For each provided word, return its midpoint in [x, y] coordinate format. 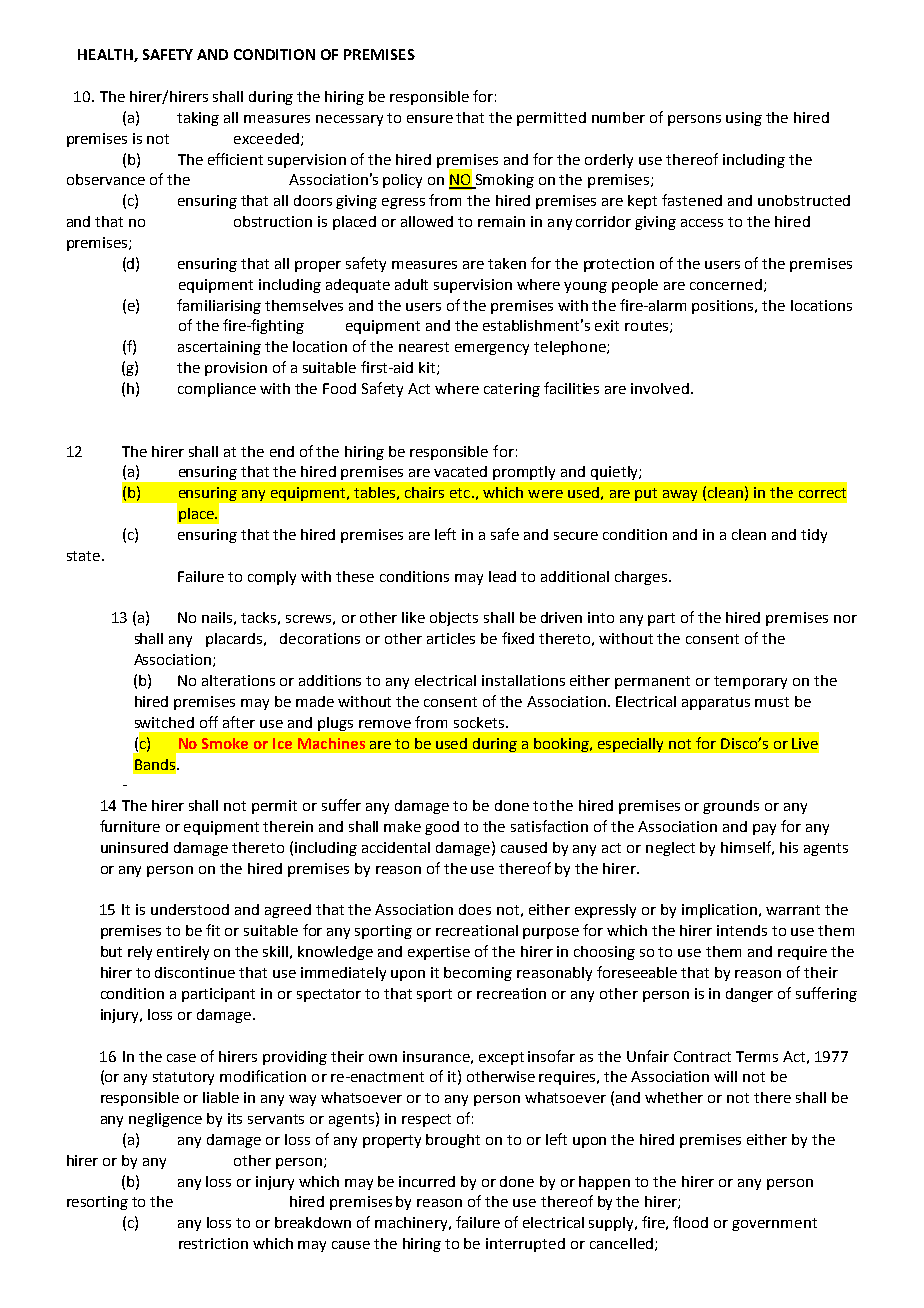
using [744, 119]
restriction [213, 1243]
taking [198, 119]
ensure [430, 119]
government [774, 1224]
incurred [427, 1181]
